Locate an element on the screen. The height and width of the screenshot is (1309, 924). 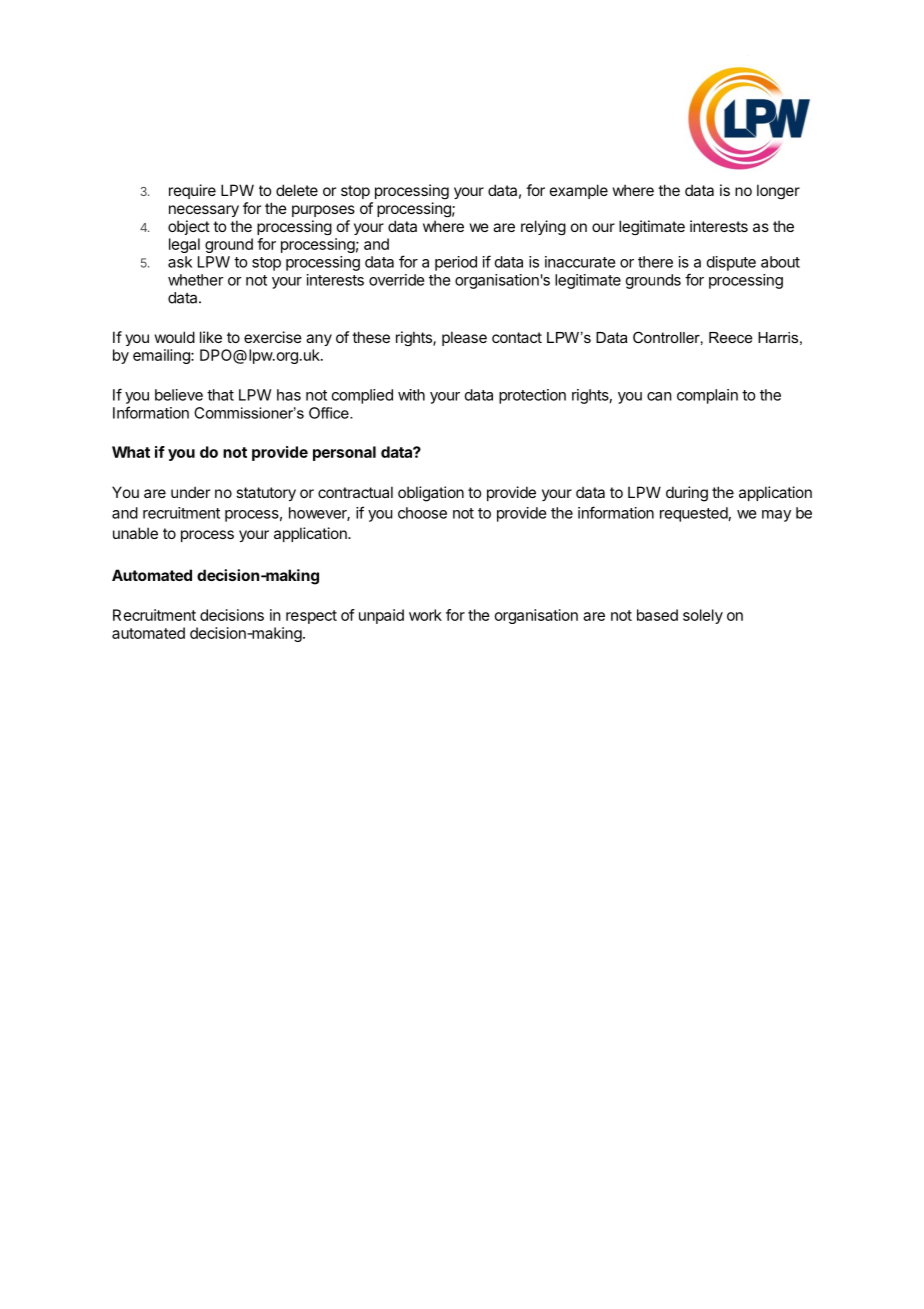
override is located at coordinates (397, 280).
